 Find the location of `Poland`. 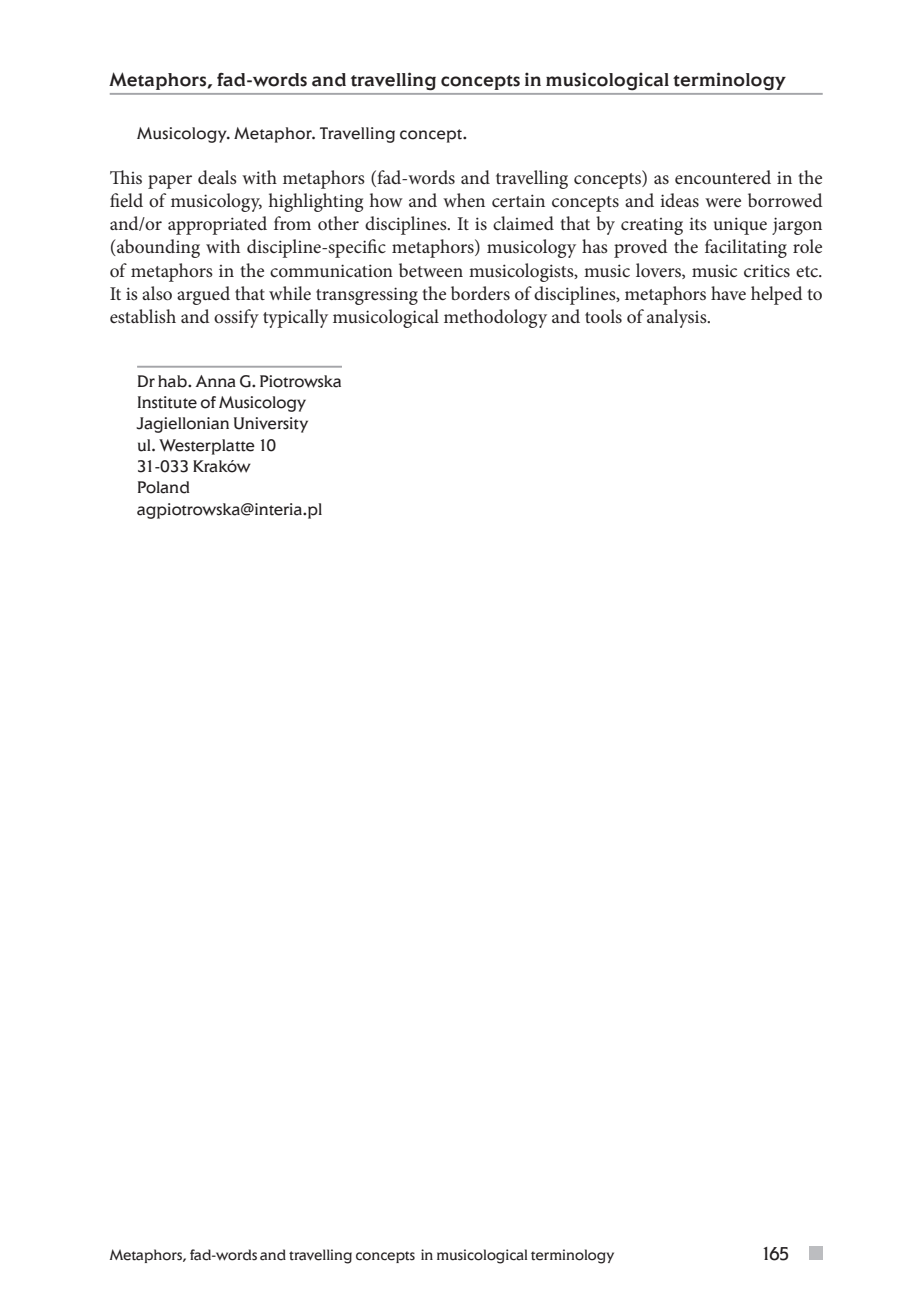

Poland is located at coordinates (163, 487).
